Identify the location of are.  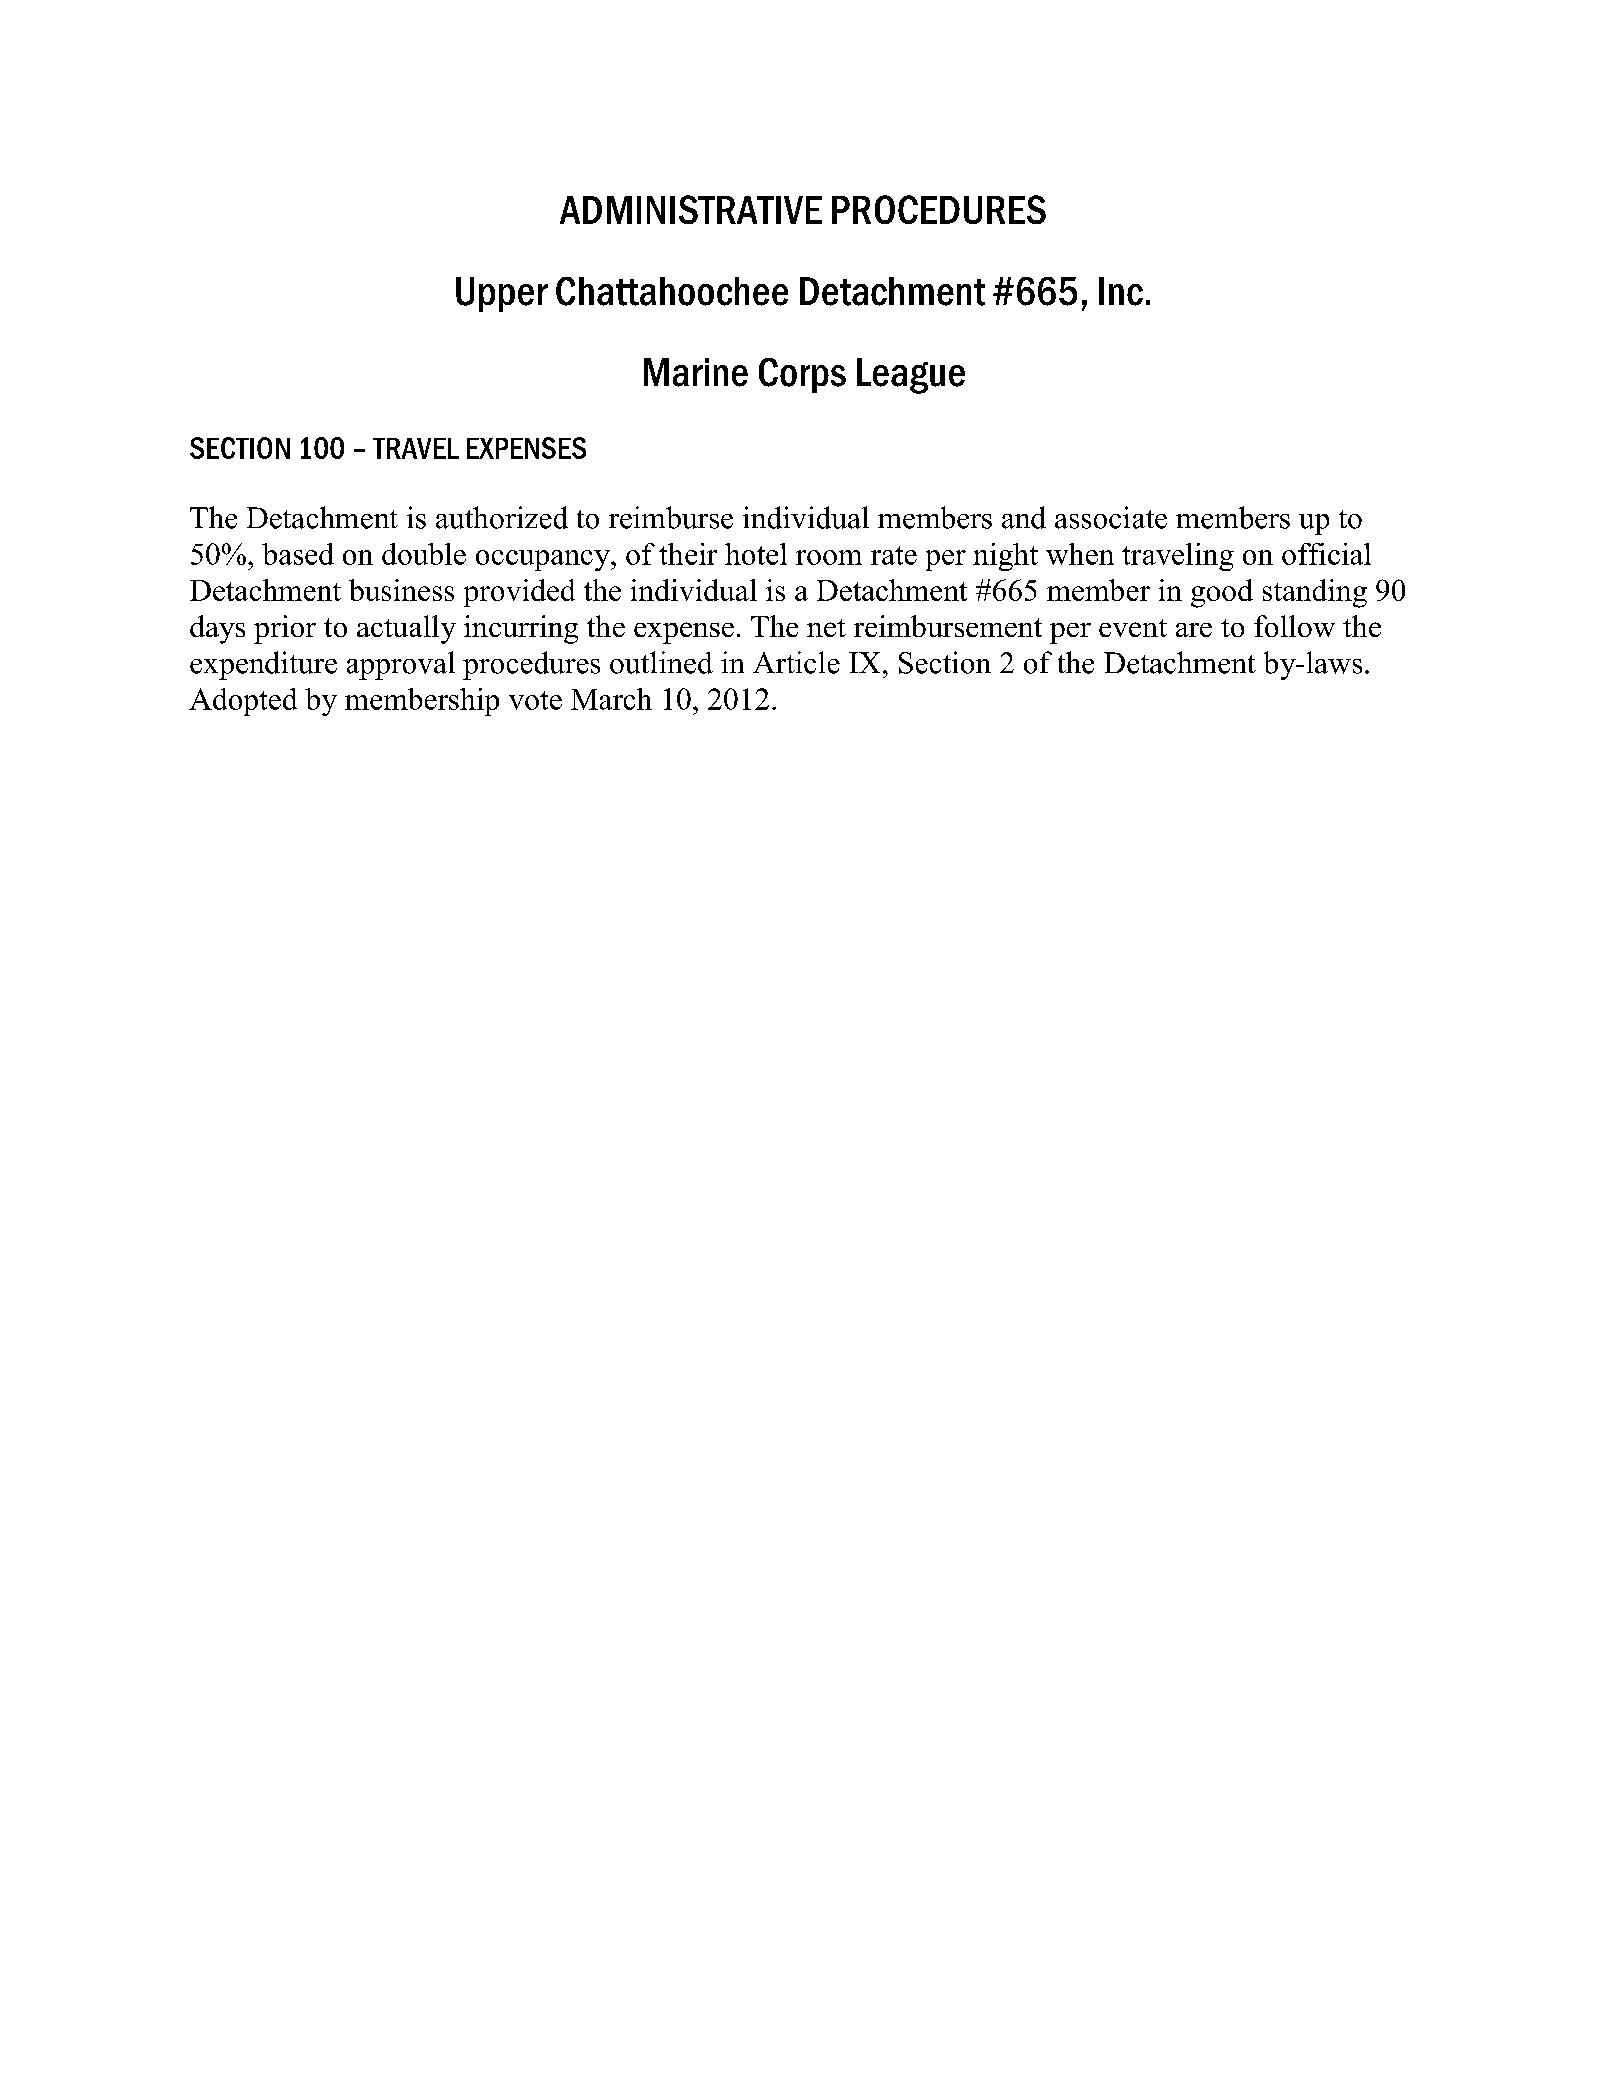
(1194, 630).
